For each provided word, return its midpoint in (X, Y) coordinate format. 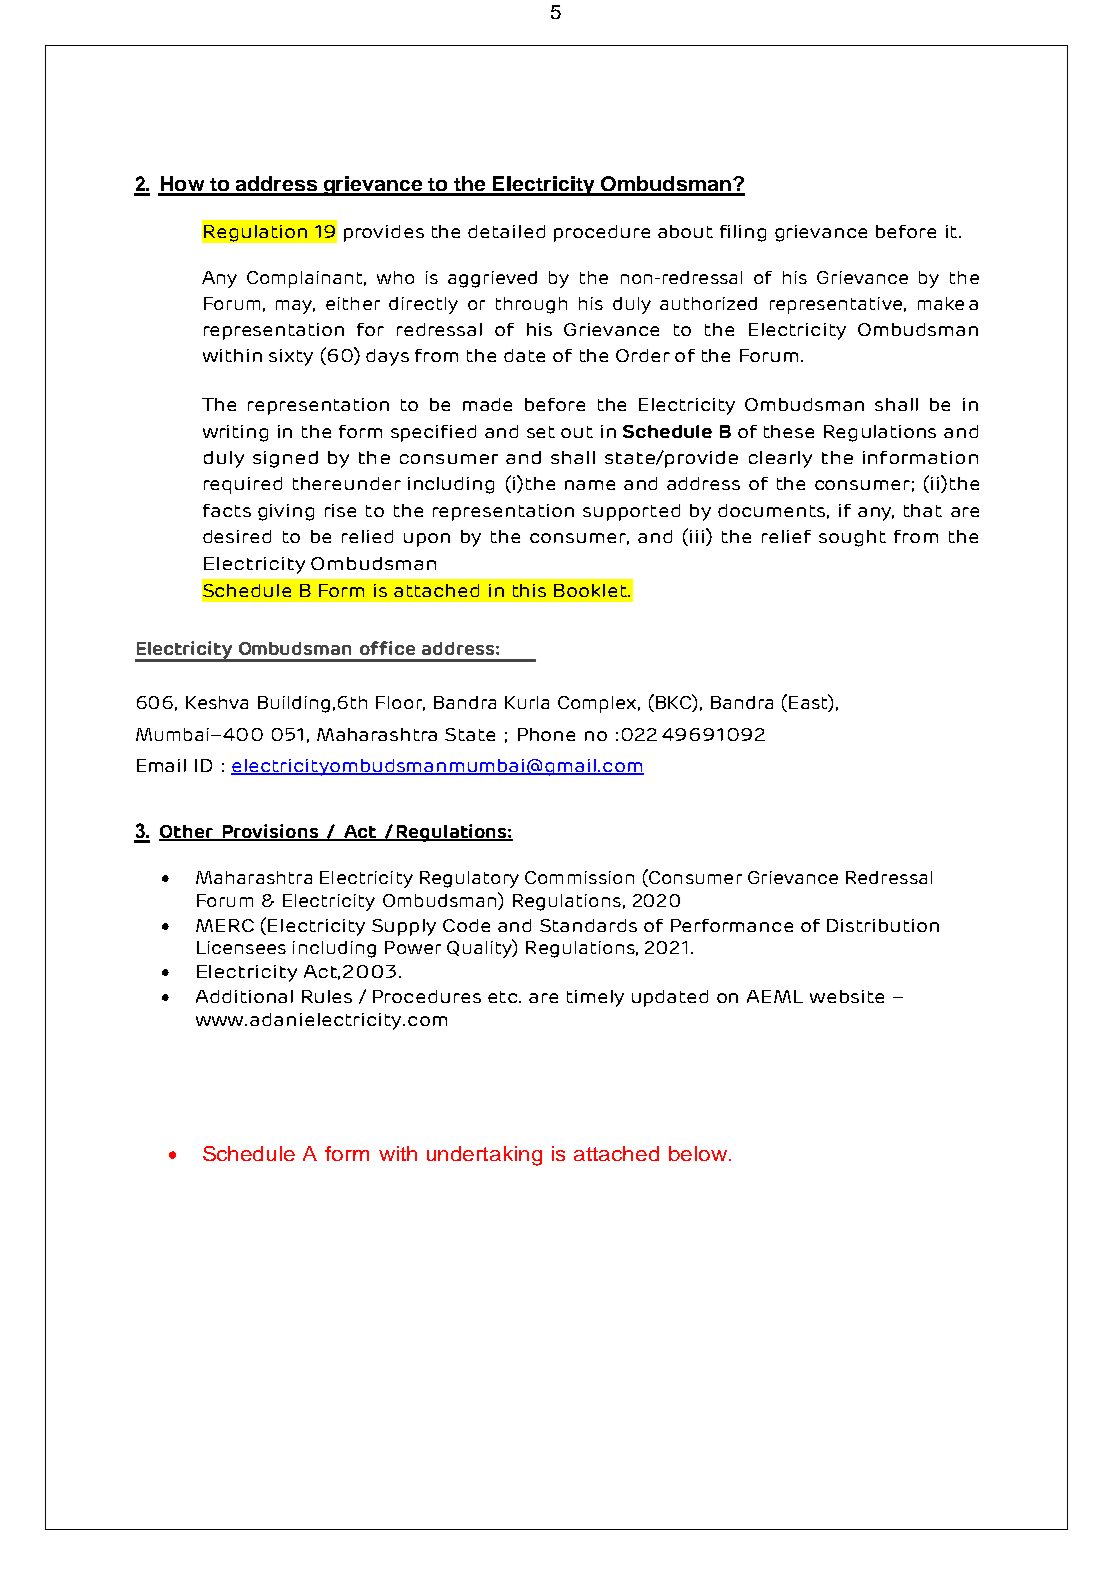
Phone (546, 734)
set (541, 432)
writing (235, 433)
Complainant (306, 279)
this (529, 590)
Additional (244, 996)
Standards (588, 925)
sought (852, 538)
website (847, 996)
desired (237, 536)
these (789, 431)
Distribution (883, 925)
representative (836, 305)
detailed (506, 231)
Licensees (241, 947)
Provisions (270, 832)
